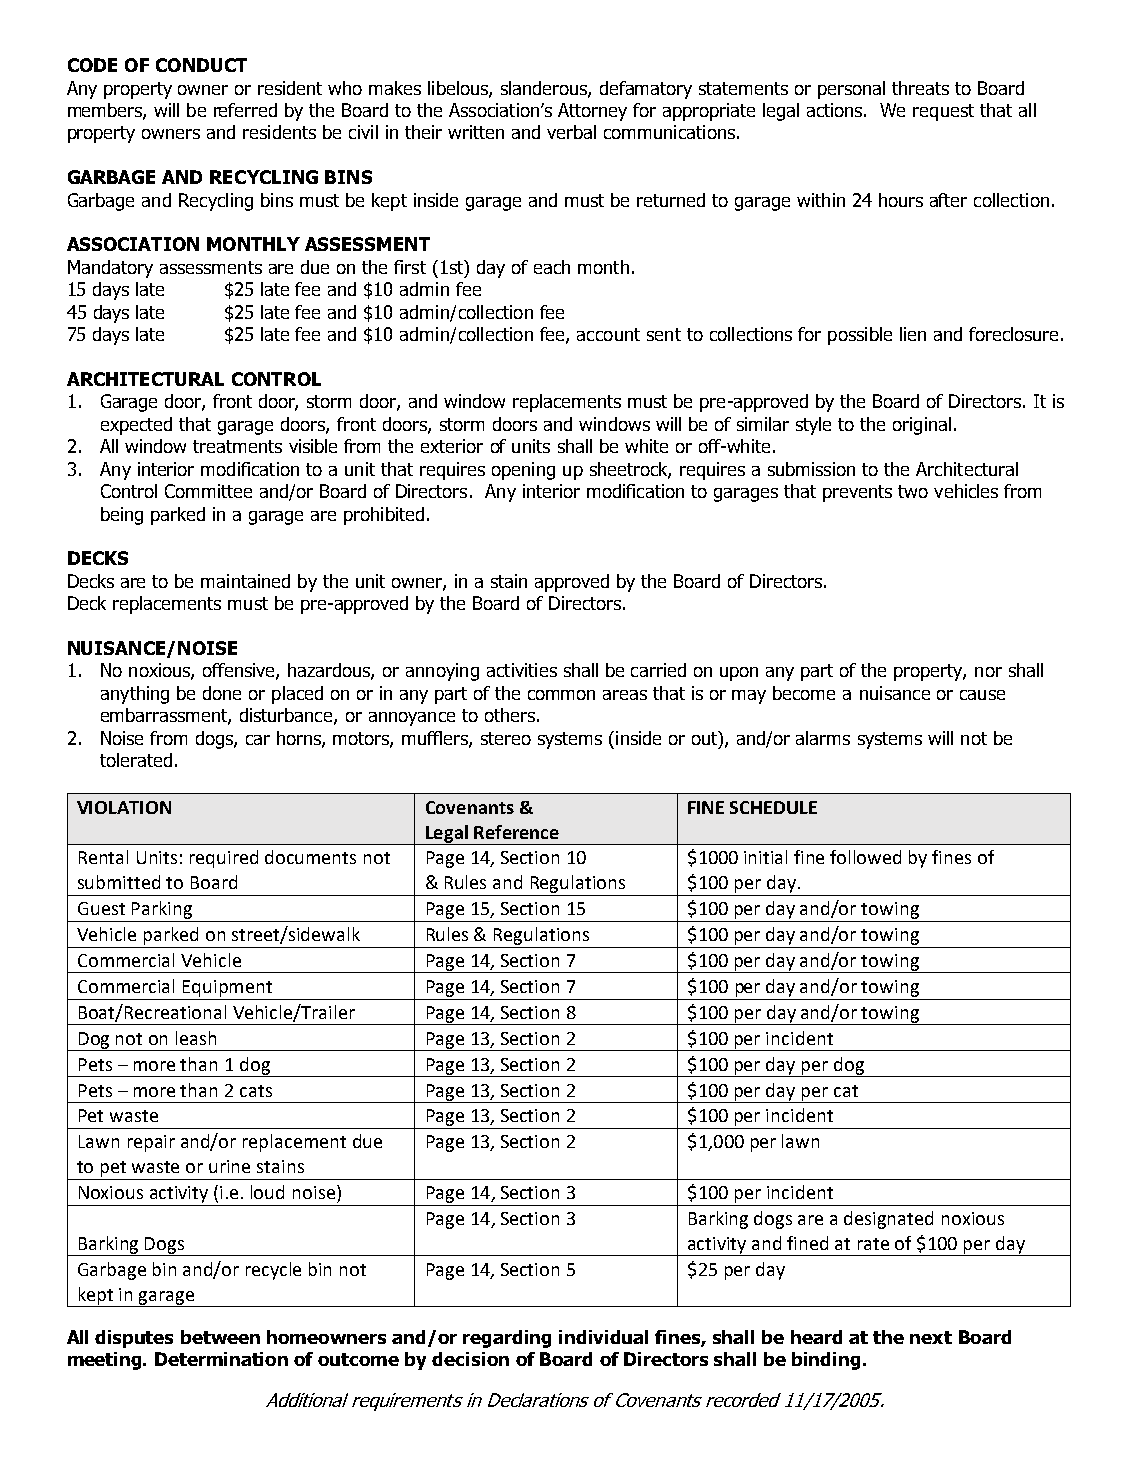 The image size is (1137, 1471). I want to click on others, so click(510, 715).
